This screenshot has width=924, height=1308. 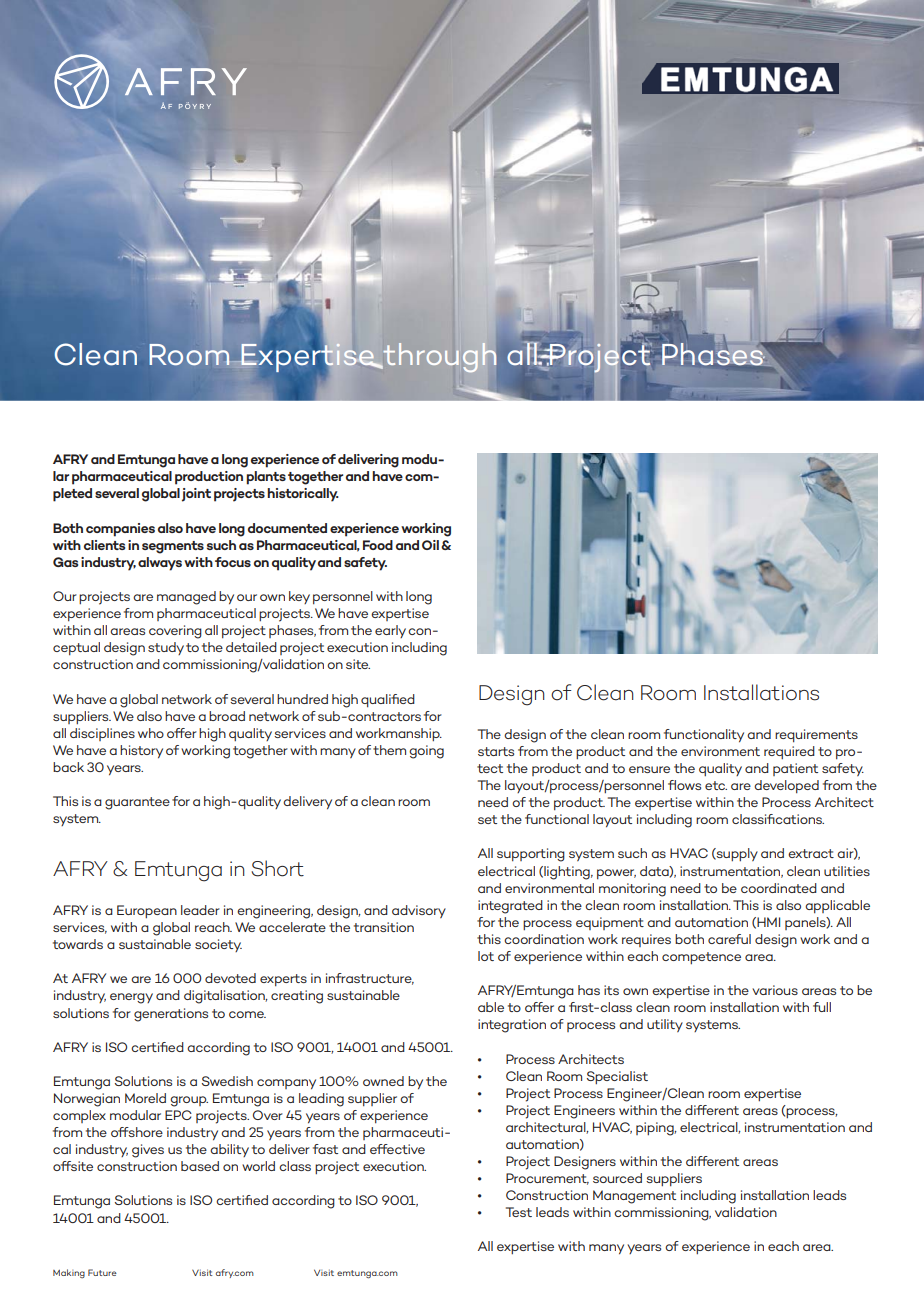 I want to click on Future, so click(x=102, y=1272).
